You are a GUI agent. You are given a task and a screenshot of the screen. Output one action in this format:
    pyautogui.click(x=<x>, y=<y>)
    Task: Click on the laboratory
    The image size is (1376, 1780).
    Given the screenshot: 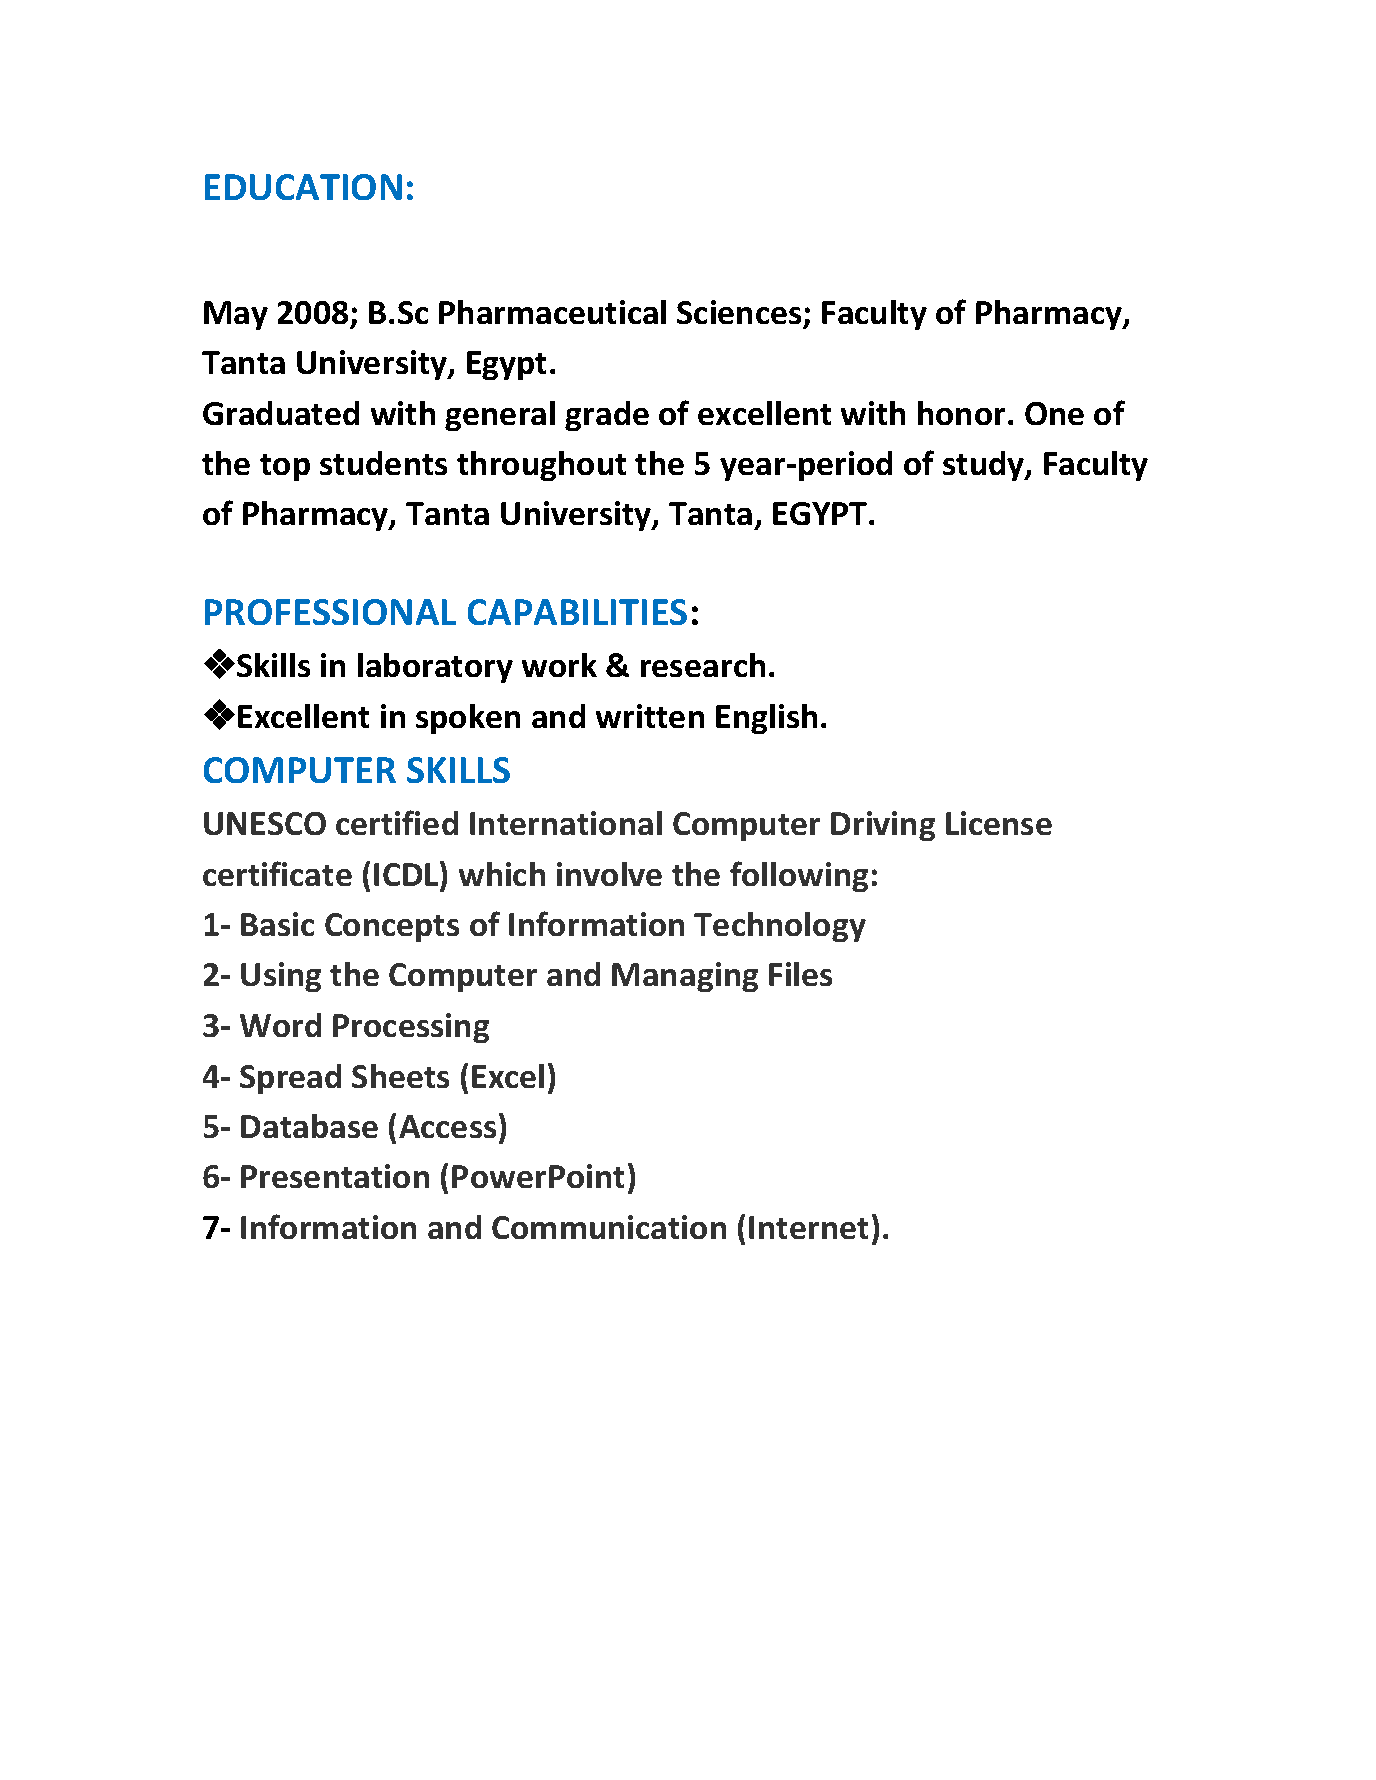 What is the action you would take?
    pyautogui.click(x=435, y=668)
